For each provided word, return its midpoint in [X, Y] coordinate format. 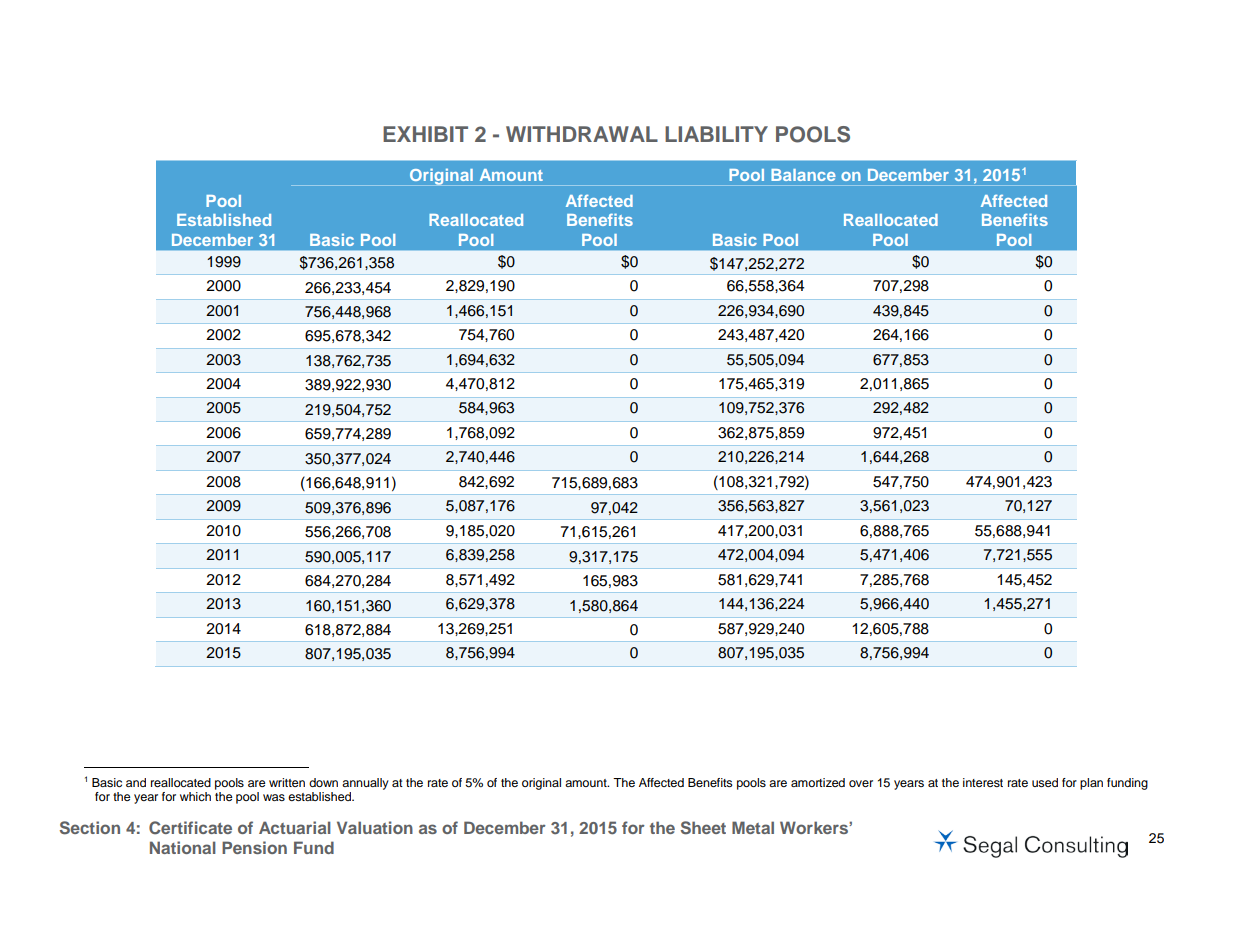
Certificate [190, 828]
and [136, 782]
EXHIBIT [425, 134]
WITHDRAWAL [582, 134]
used [1045, 782]
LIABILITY [716, 134]
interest [983, 782]
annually [365, 784]
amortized [818, 782]
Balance [803, 175]
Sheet [703, 828]
